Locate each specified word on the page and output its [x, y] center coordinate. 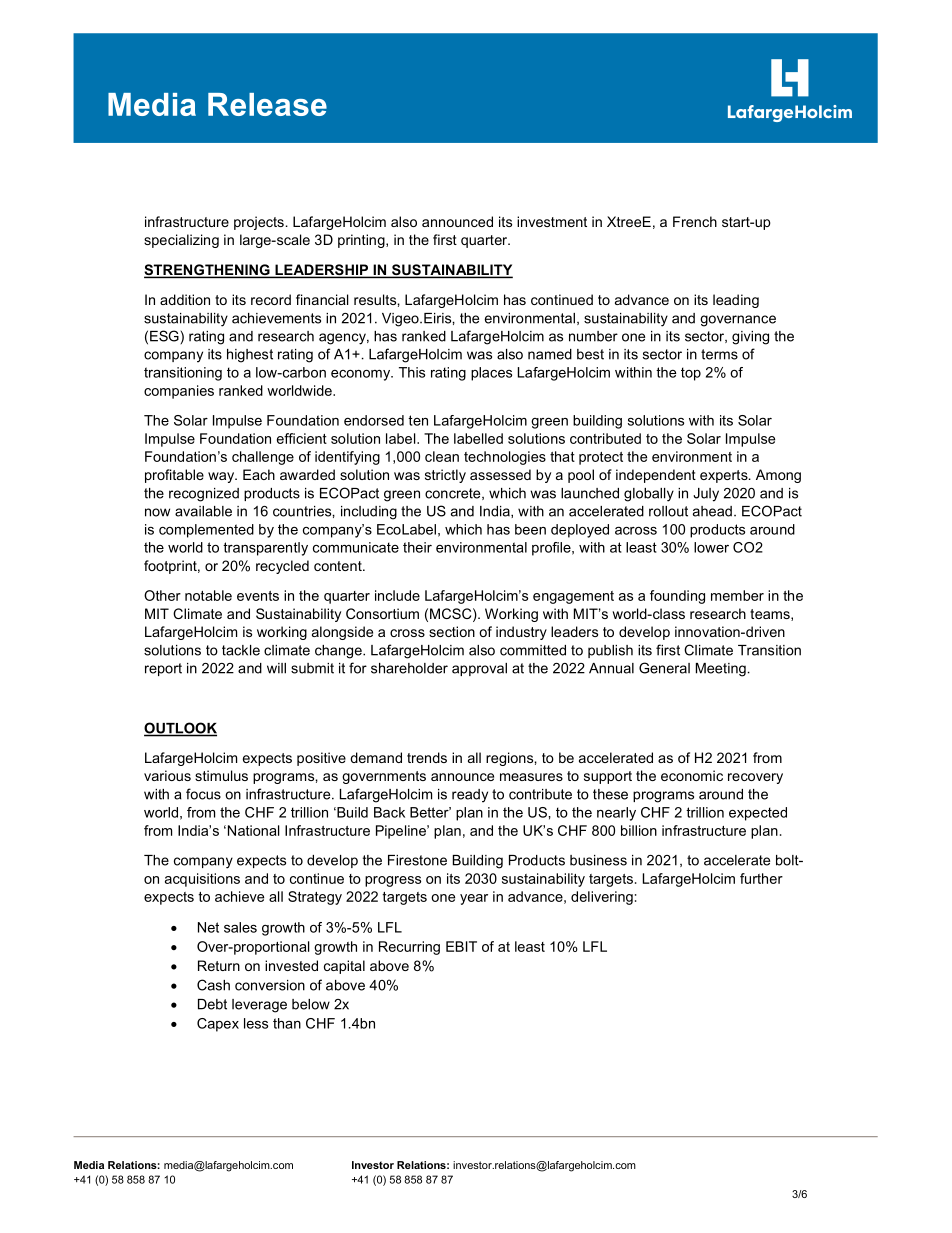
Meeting [721, 670]
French [695, 221]
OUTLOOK [180, 729]
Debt [212, 1004]
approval [479, 669]
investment [552, 221]
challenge [263, 458]
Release [267, 104]
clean [442, 456]
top [691, 374]
